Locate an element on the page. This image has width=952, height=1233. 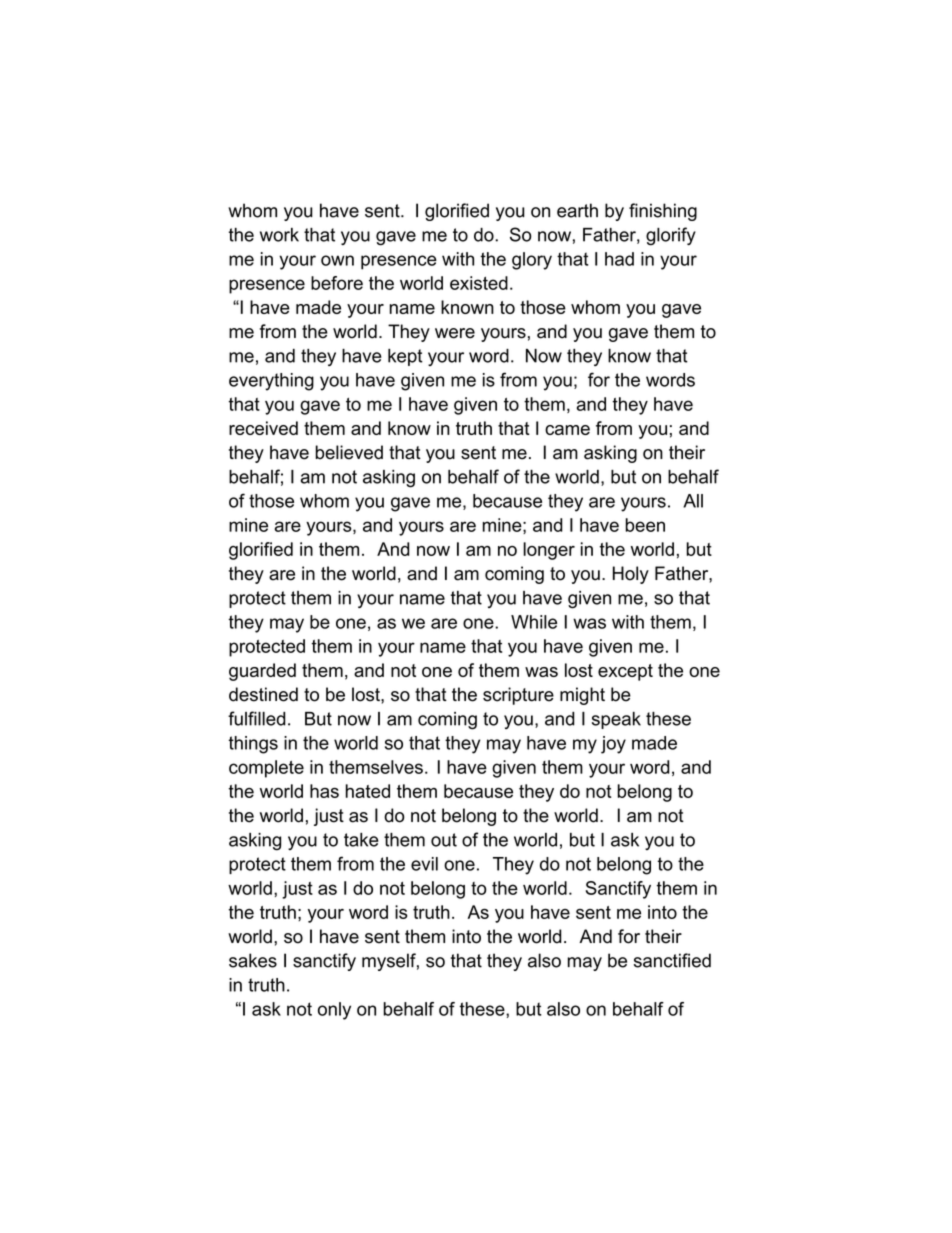
only is located at coordinates (334, 1011).
